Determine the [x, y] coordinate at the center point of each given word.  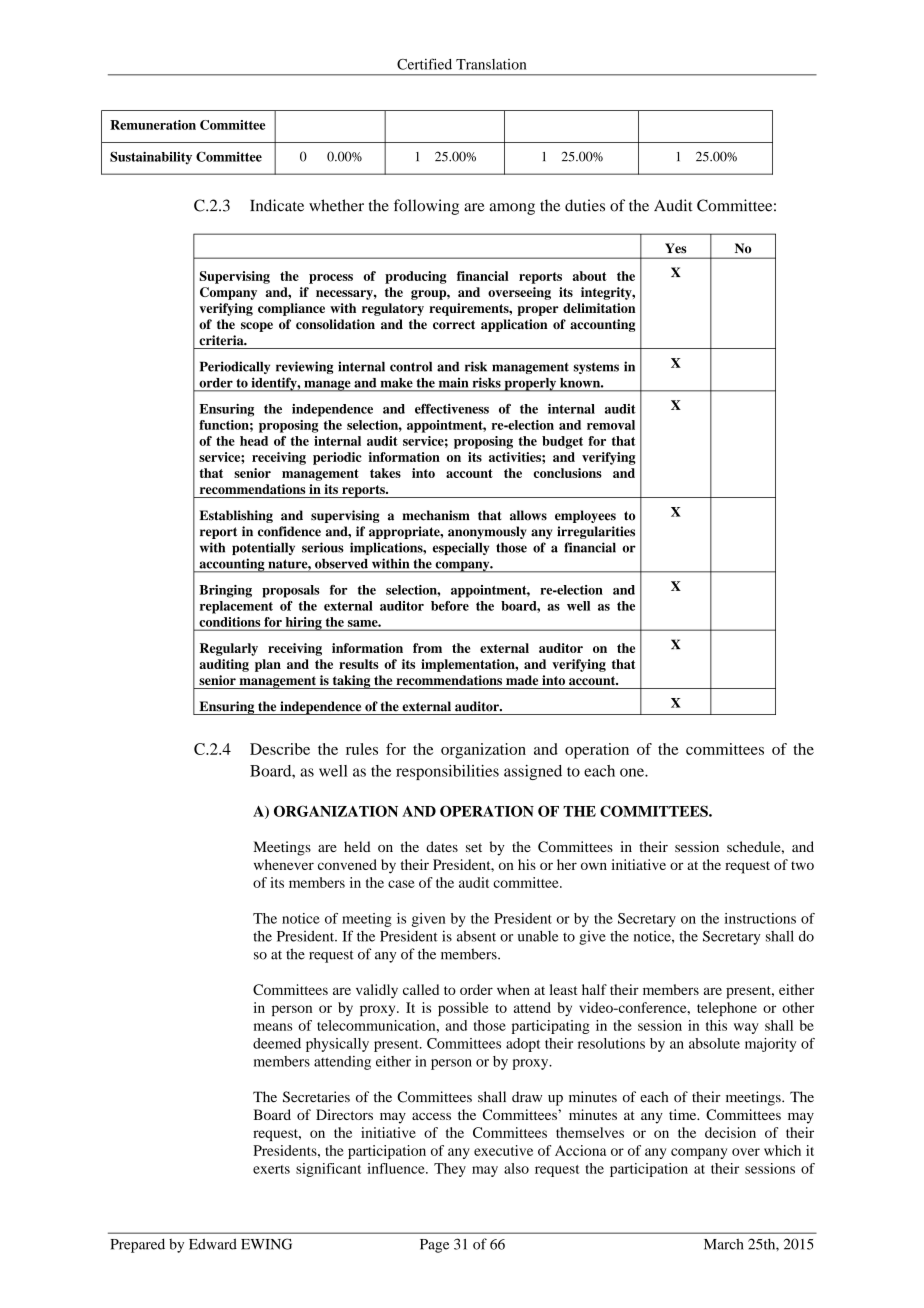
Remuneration [153, 125]
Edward [213, 1244]
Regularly [229, 649]
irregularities [596, 532]
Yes [675, 248]
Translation [491, 64]
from [427, 648]
